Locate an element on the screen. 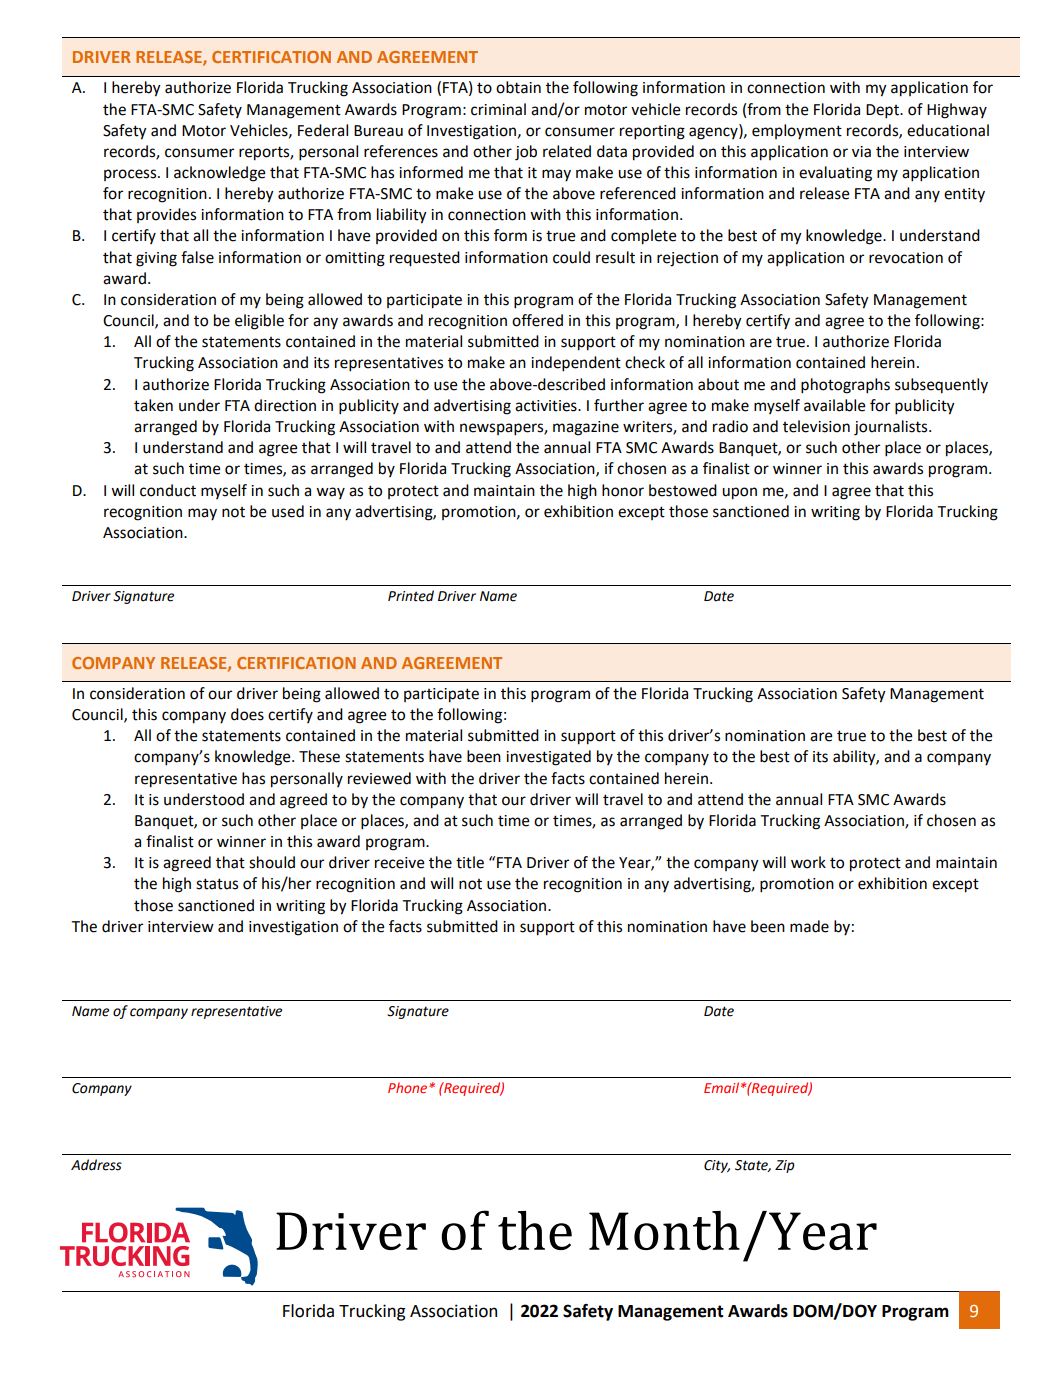 The height and width of the screenshot is (1374, 1062). Zip is located at coordinates (784, 1166).
